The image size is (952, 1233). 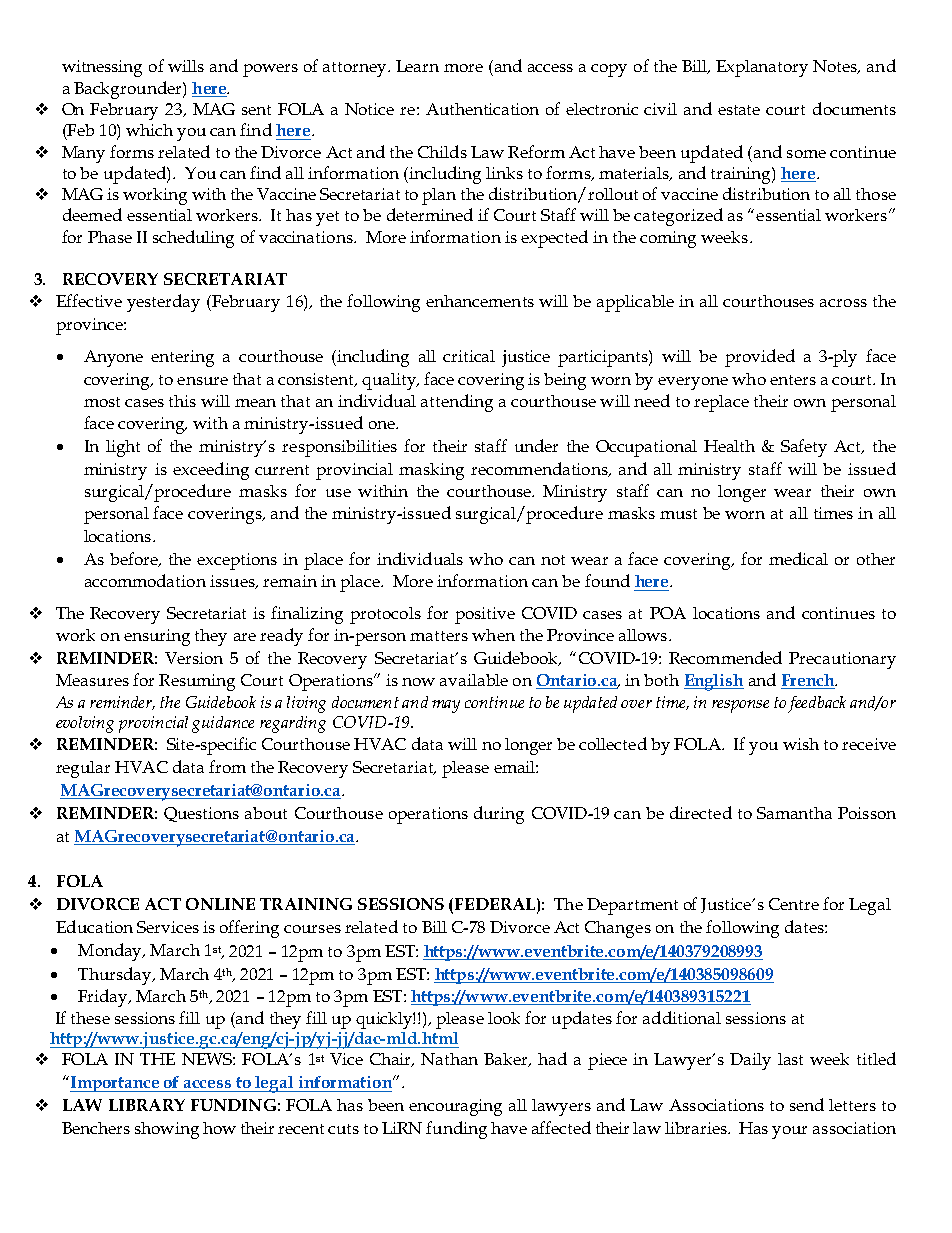 I want to click on LIBRARY, so click(x=147, y=1105).
